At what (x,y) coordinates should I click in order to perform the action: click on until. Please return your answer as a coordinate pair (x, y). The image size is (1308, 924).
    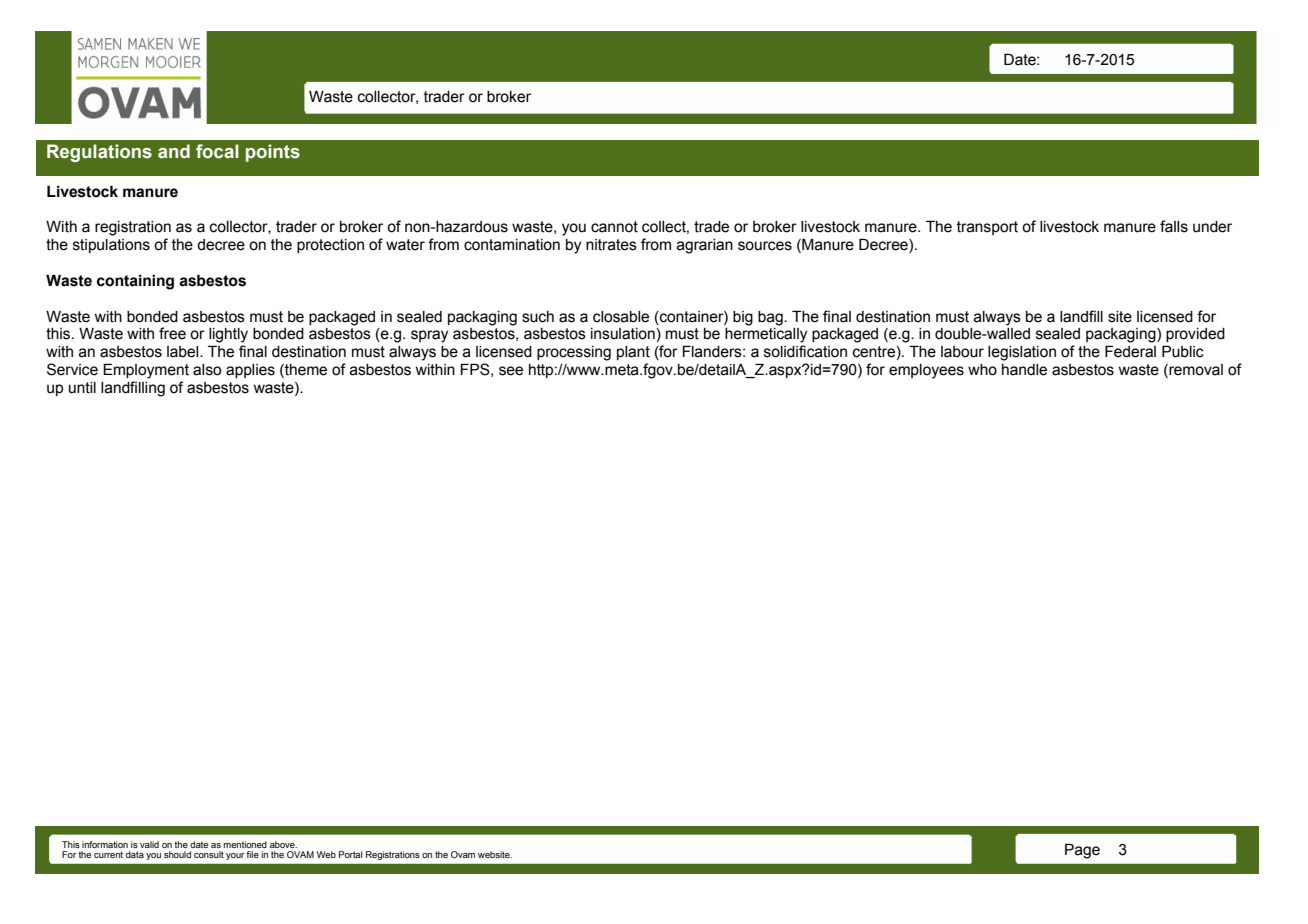
    Looking at the image, I should click on (82, 388).
